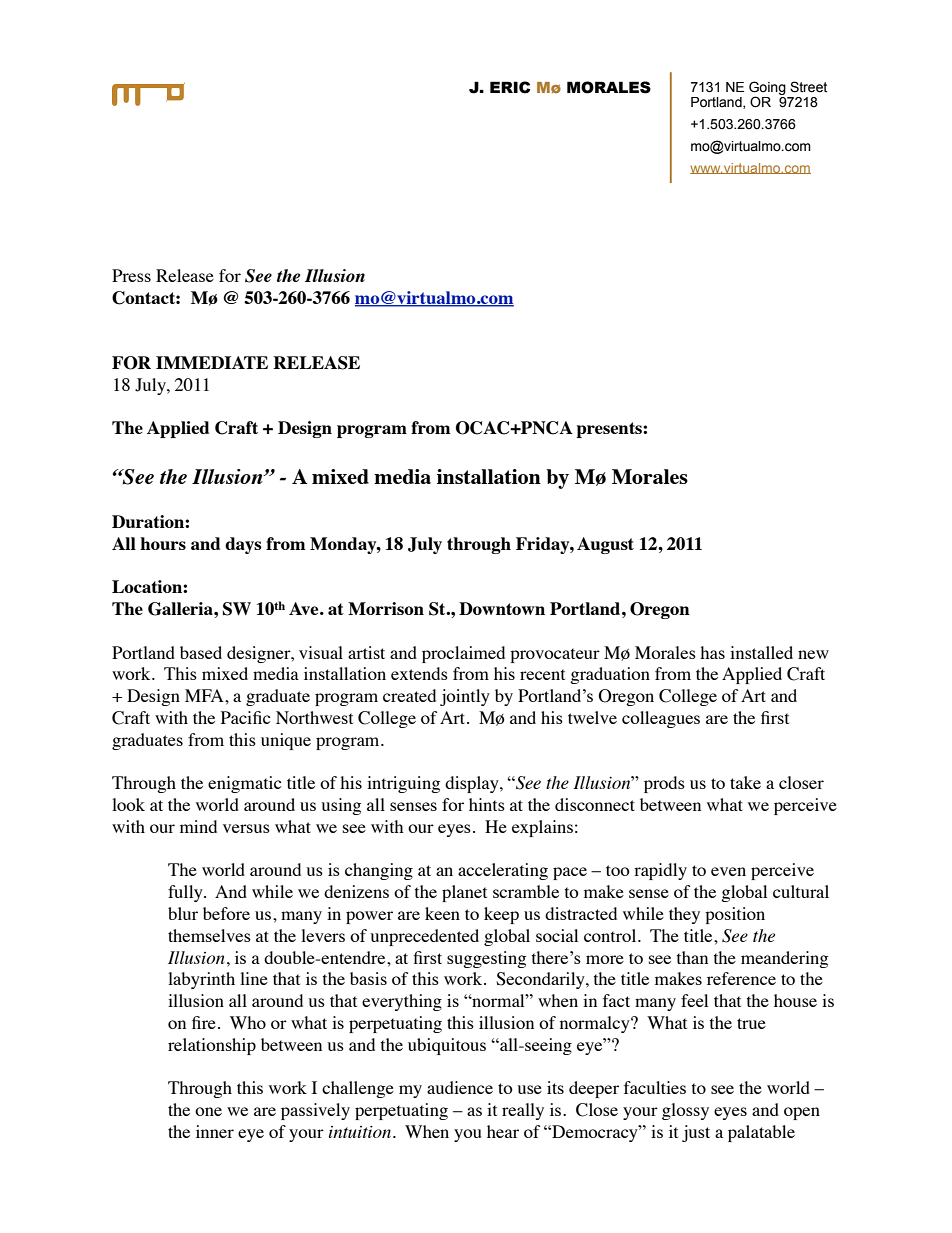  I want to click on even, so click(728, 871).
